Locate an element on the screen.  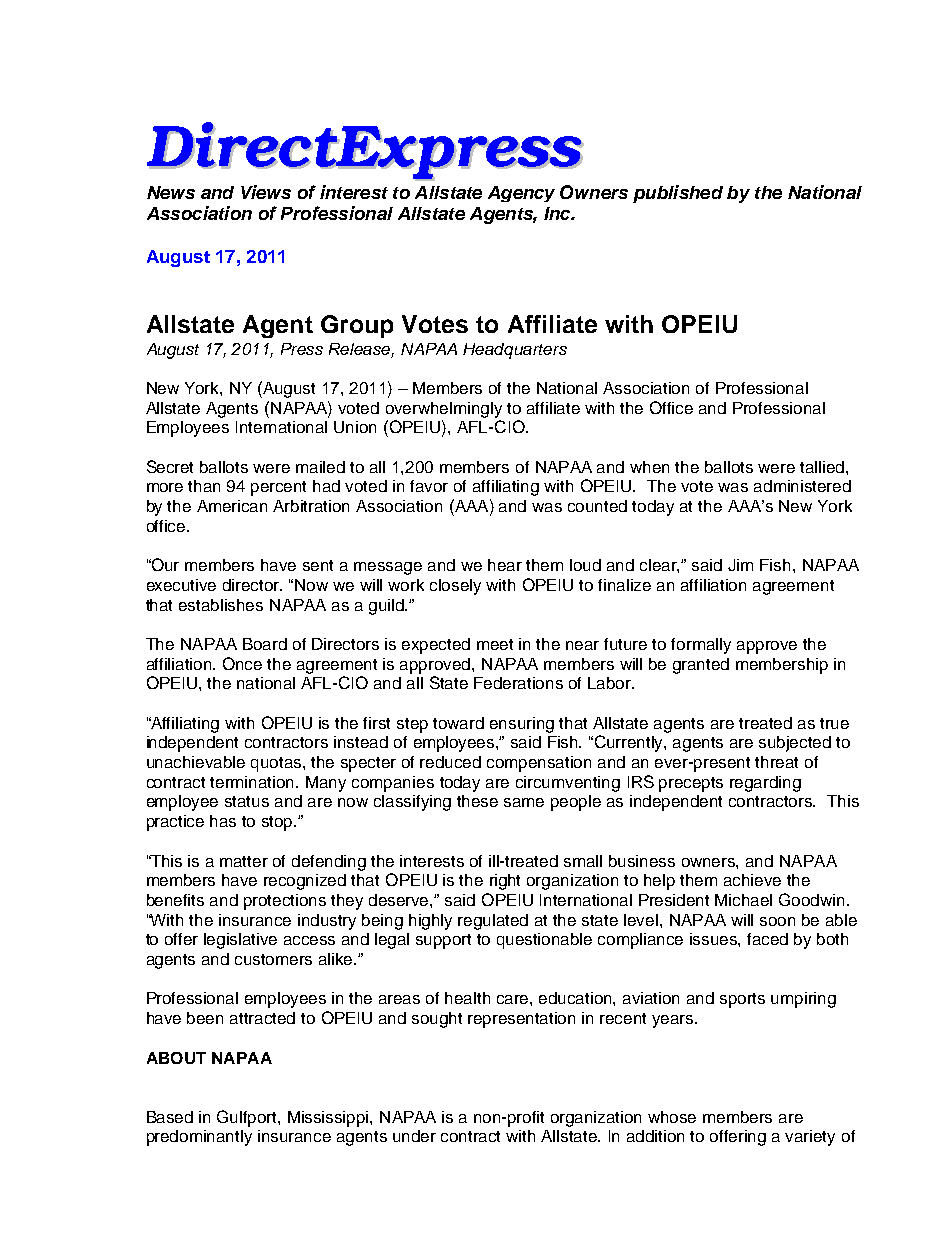
regarding is located at coordinates (765, 784).
